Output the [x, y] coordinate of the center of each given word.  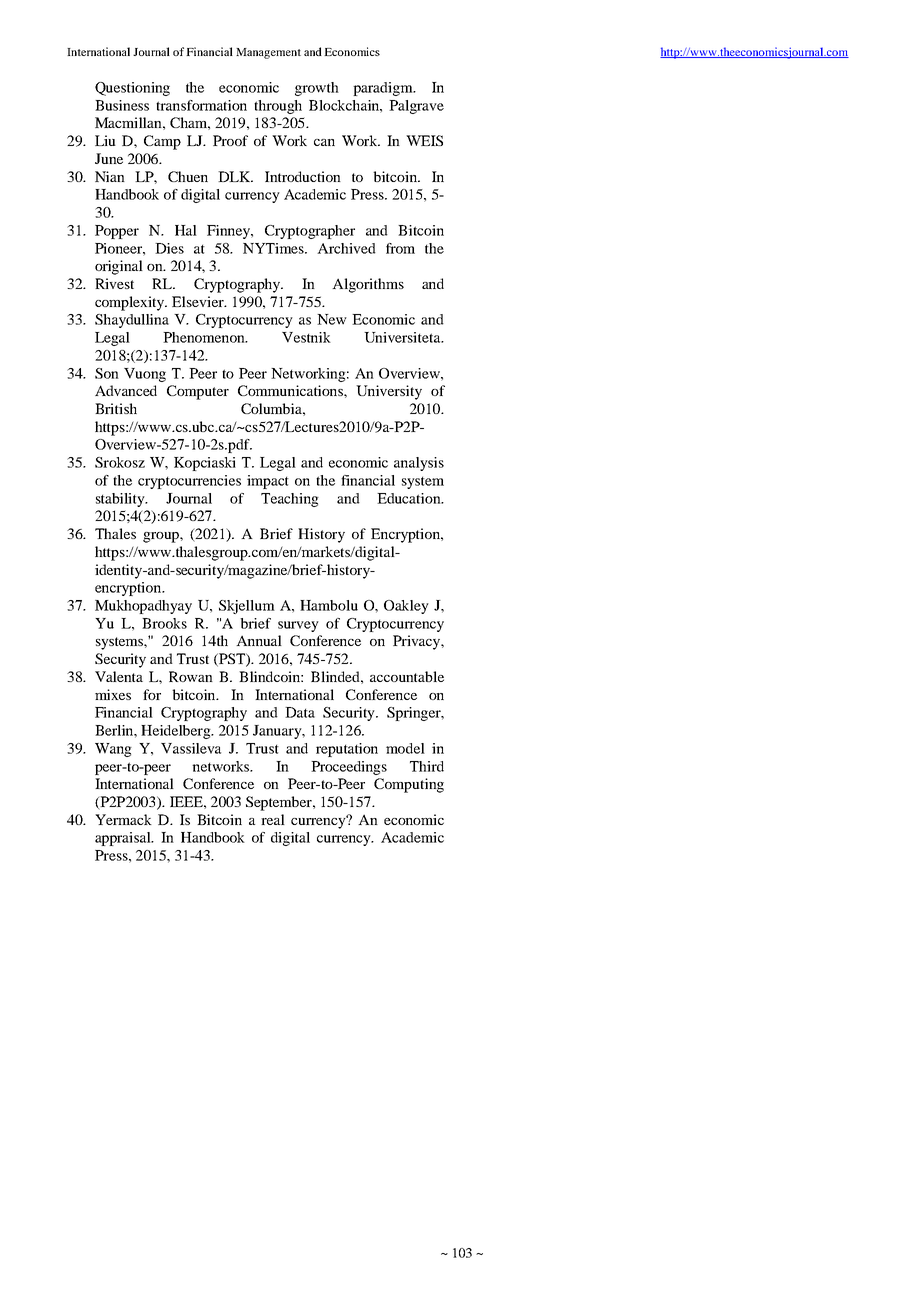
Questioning [132, 89]
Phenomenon [205, 337]
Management [268, 53]
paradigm [384, 89]
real [273, 819]
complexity [131, 303]
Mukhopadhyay [143, 607]
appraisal [124, 839]
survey [298, 626]
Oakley [406, 607]
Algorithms [368, 285]
